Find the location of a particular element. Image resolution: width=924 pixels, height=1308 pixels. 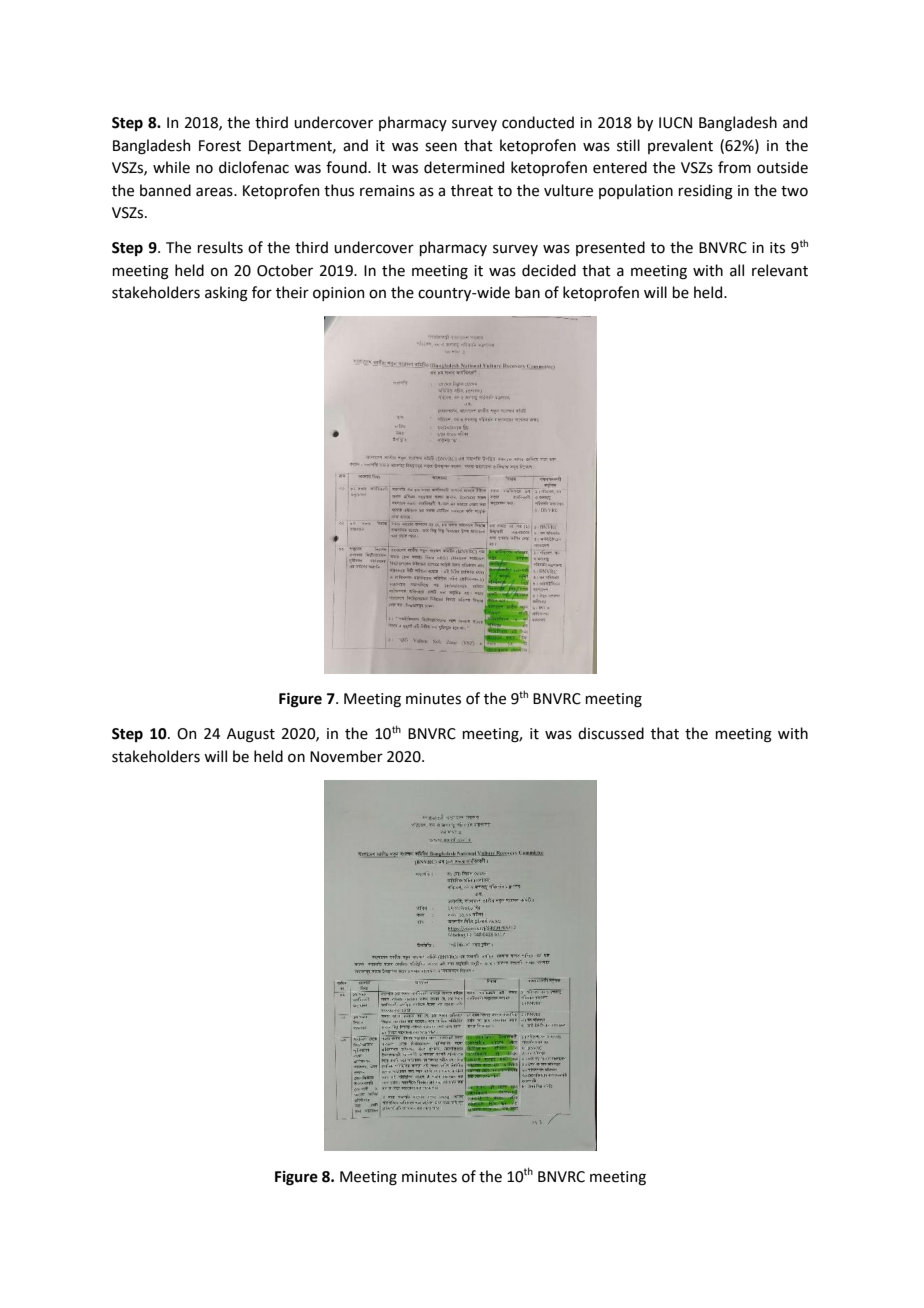

all is located at coordinates (737, 270).
